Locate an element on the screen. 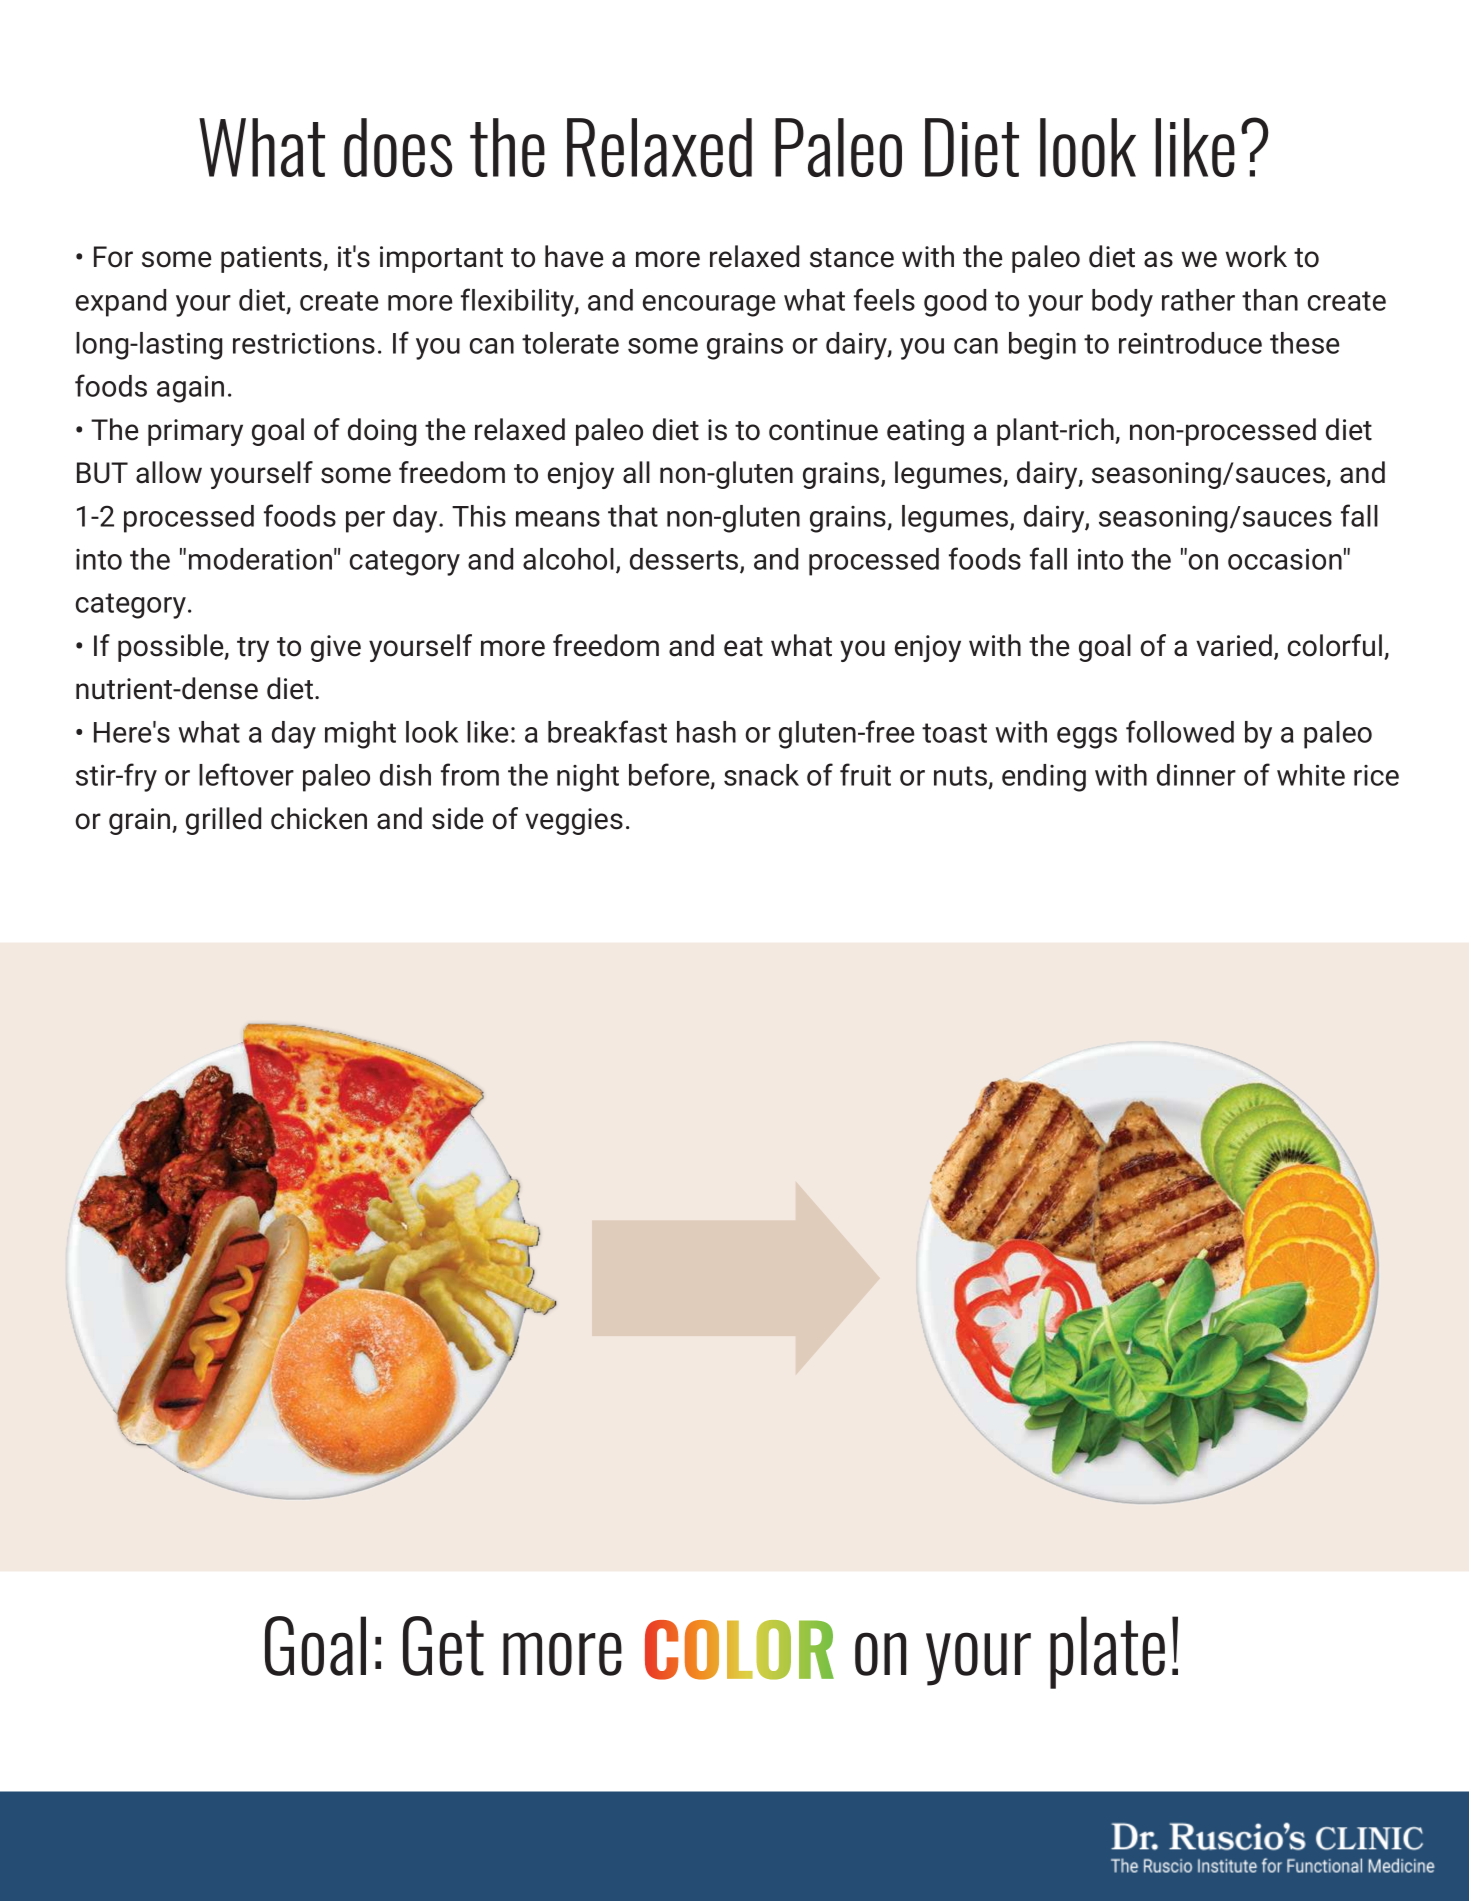 The width and height of the screenshot is (1469, 1901). veggies is located at coordinates (574, 821).
